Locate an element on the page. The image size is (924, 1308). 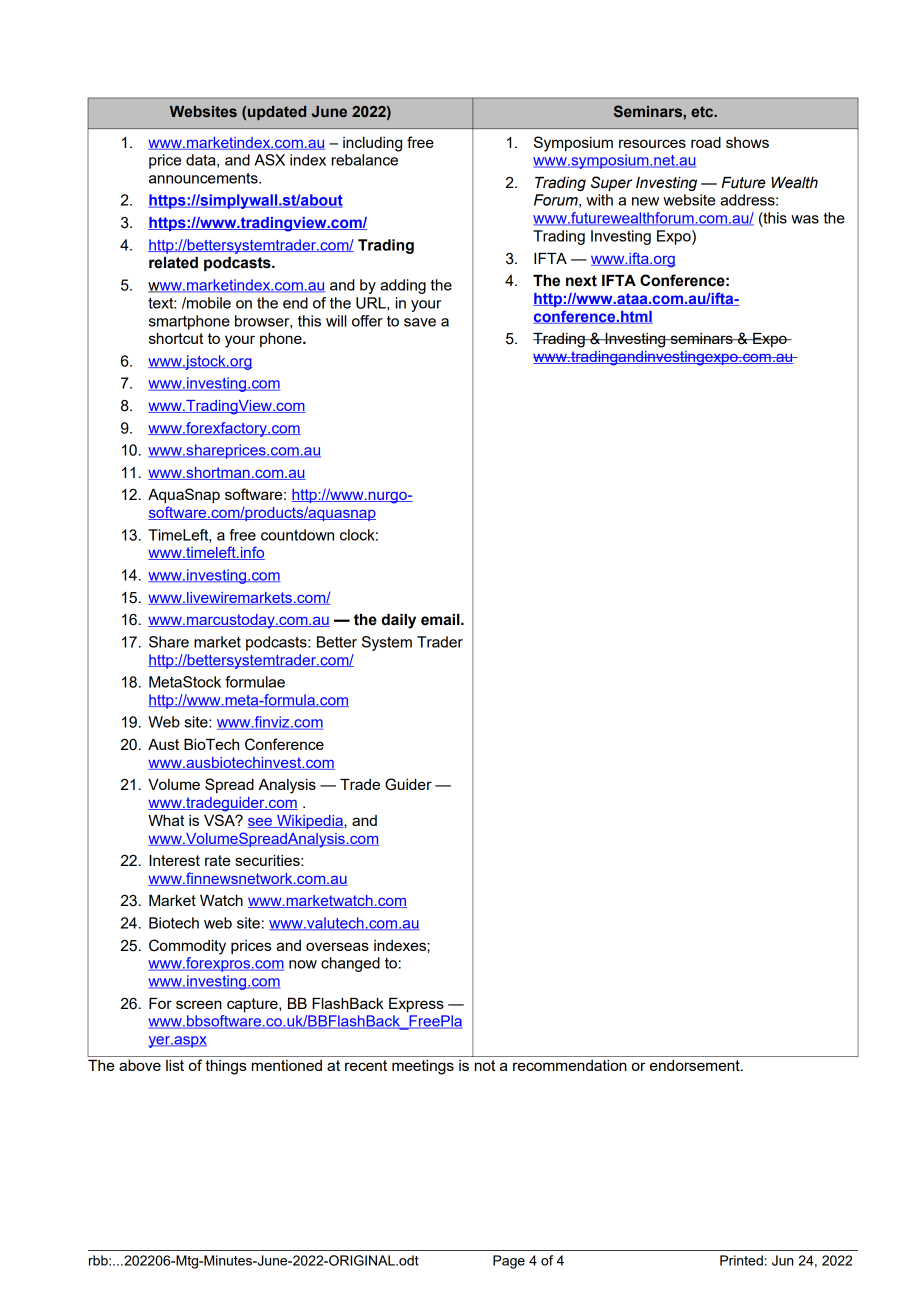
road is located at coordinates (706, 142).
